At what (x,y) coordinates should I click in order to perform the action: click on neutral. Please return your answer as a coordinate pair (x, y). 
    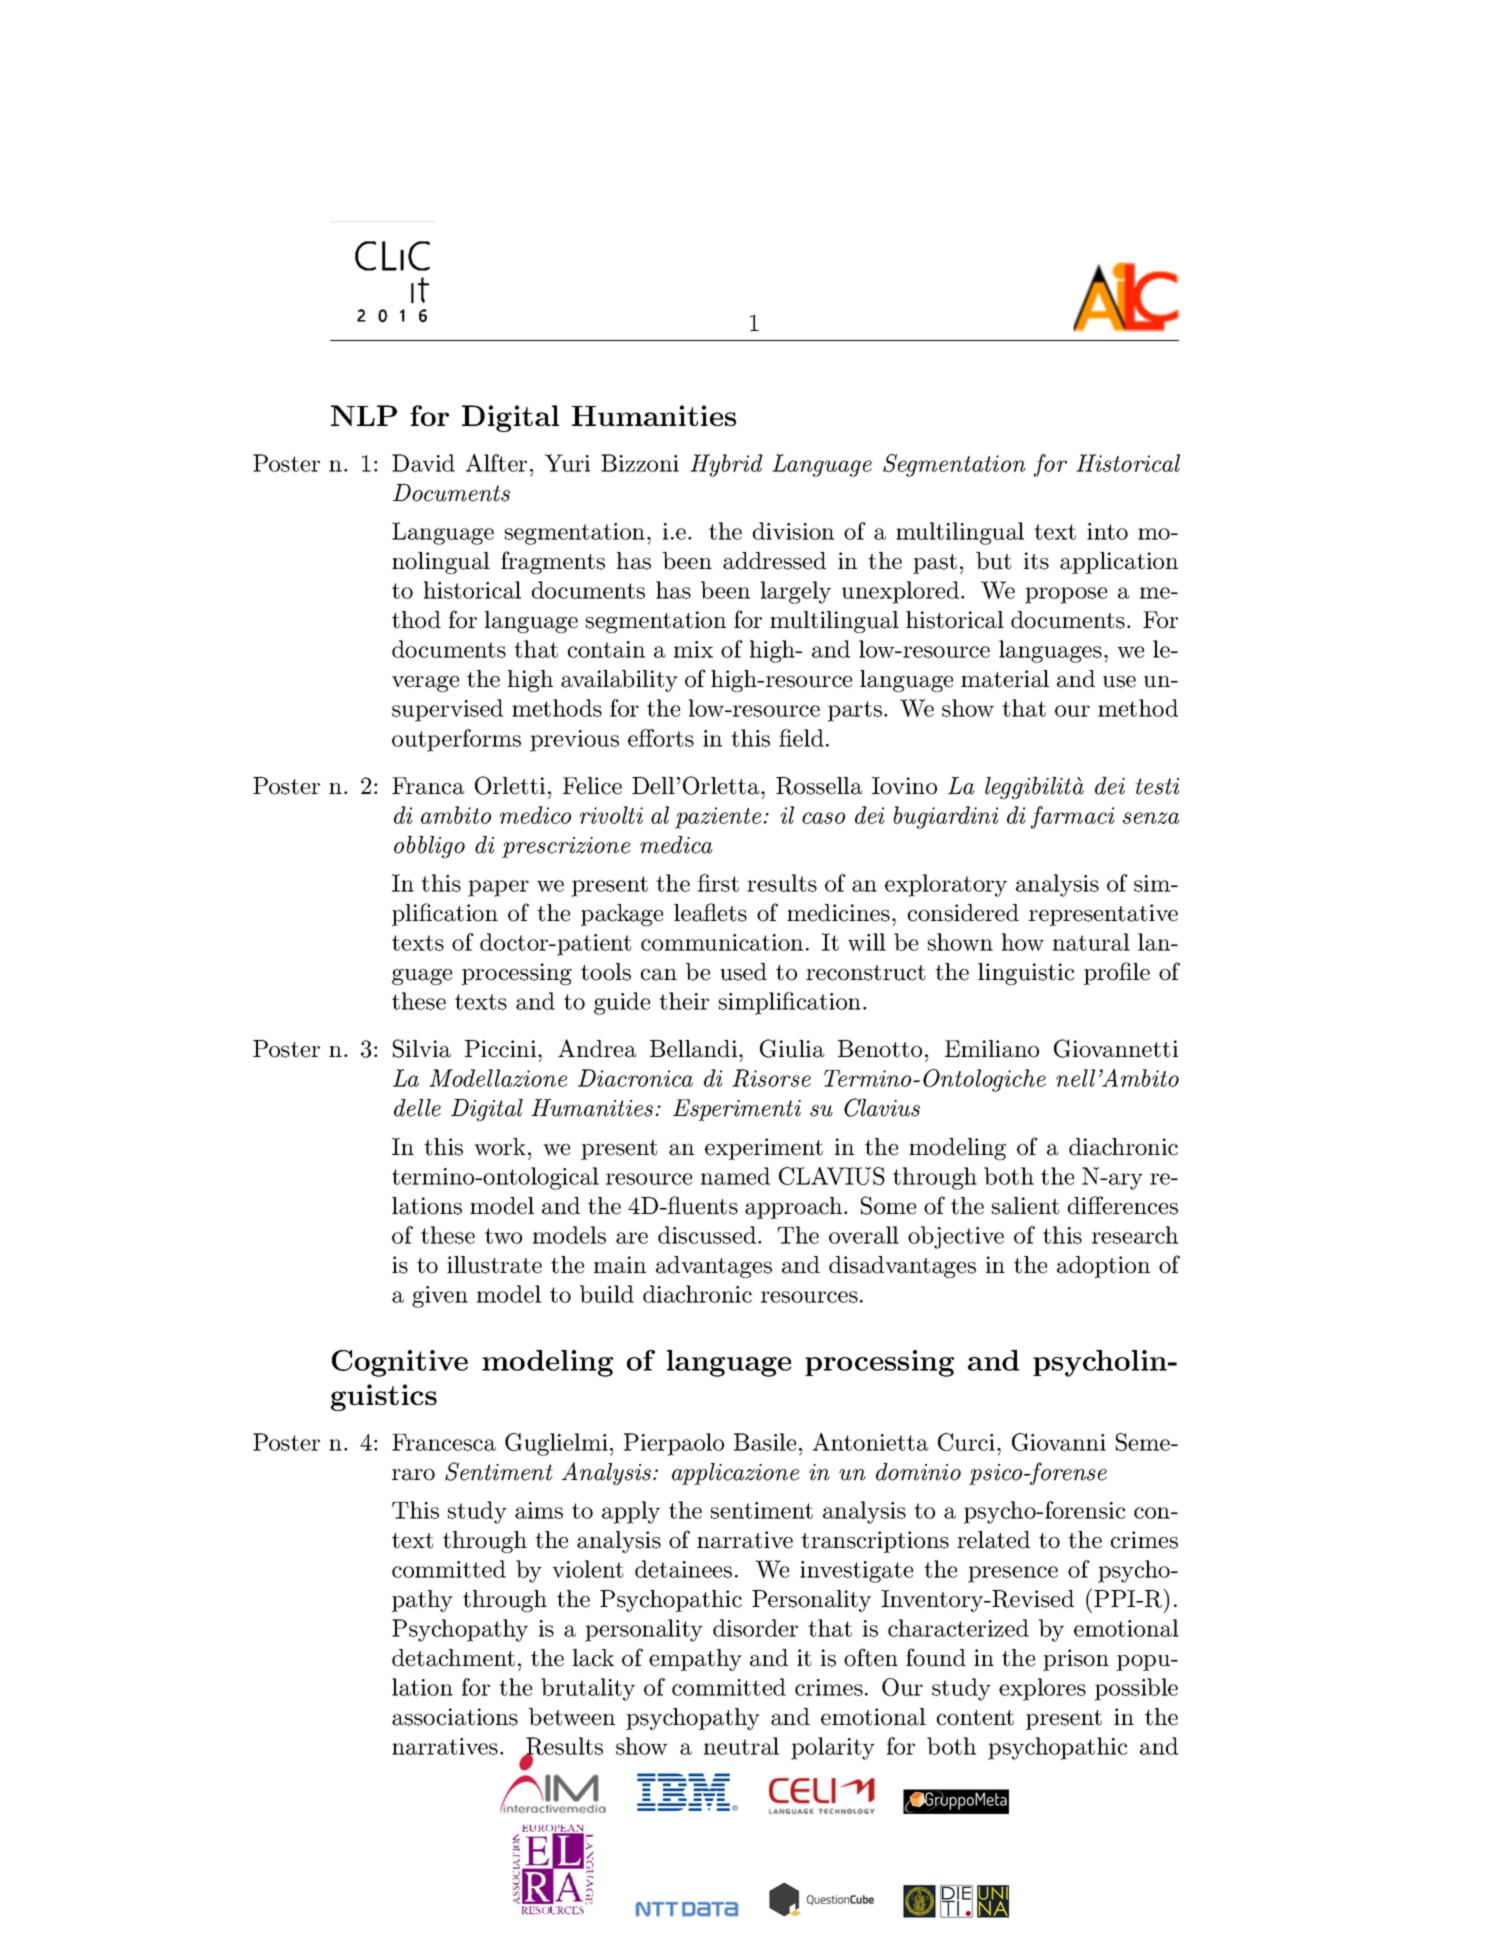
    Looking at the image, I should click on (741, 1746).
